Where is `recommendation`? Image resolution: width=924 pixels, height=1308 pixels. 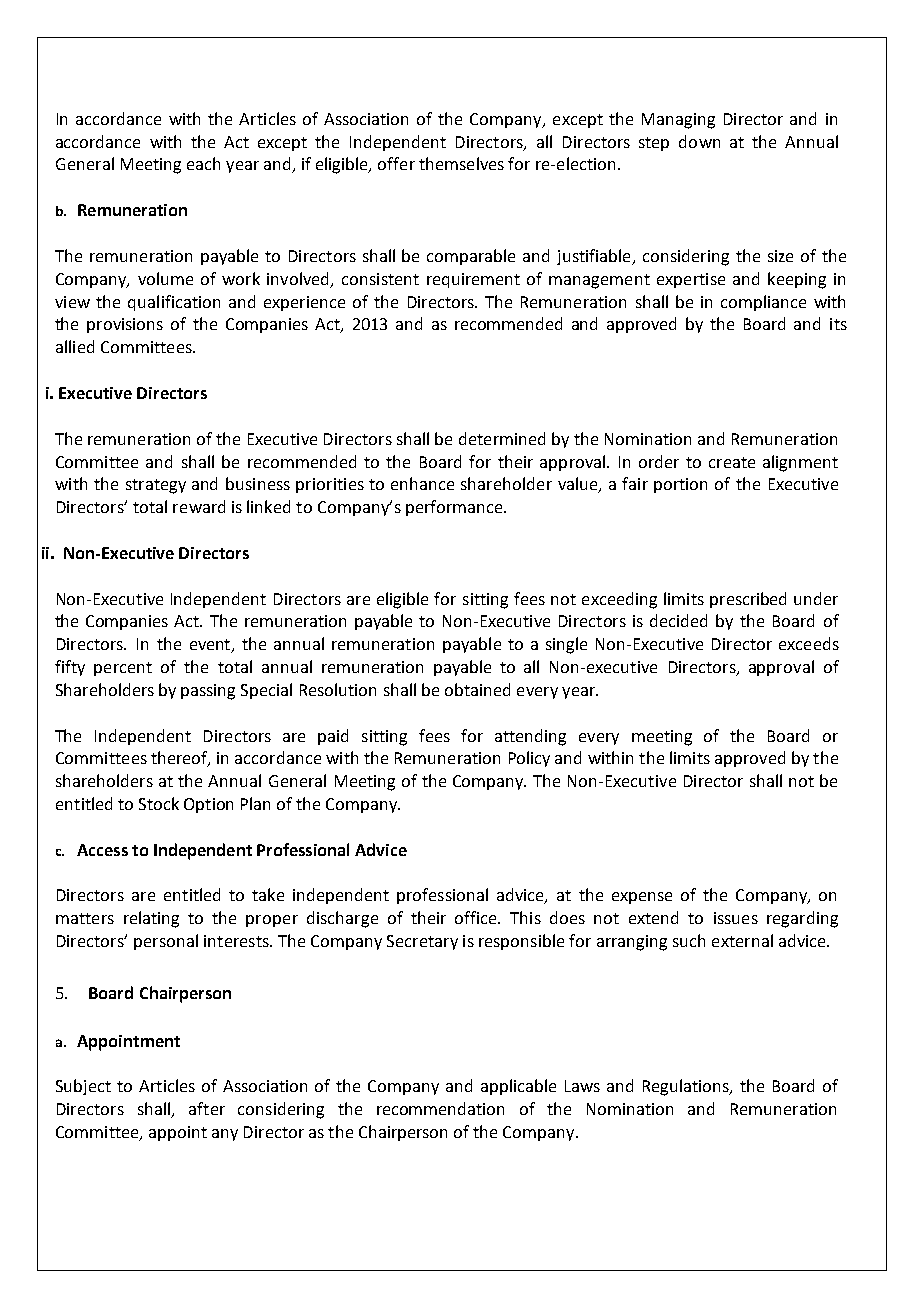 recommendation is located at coordinates (440, 1108).
